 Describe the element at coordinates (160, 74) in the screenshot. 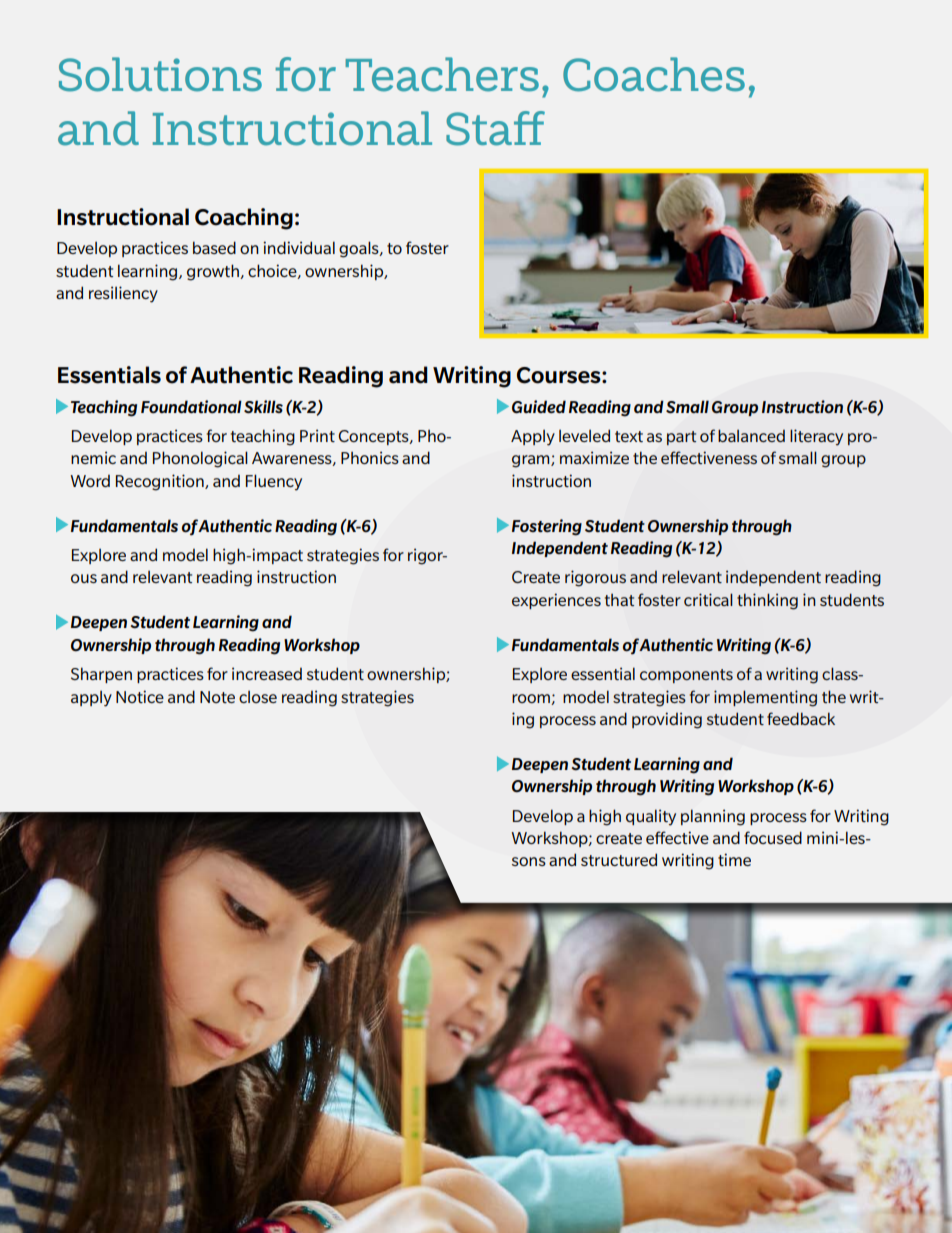

I see `Solutions` at that location.
